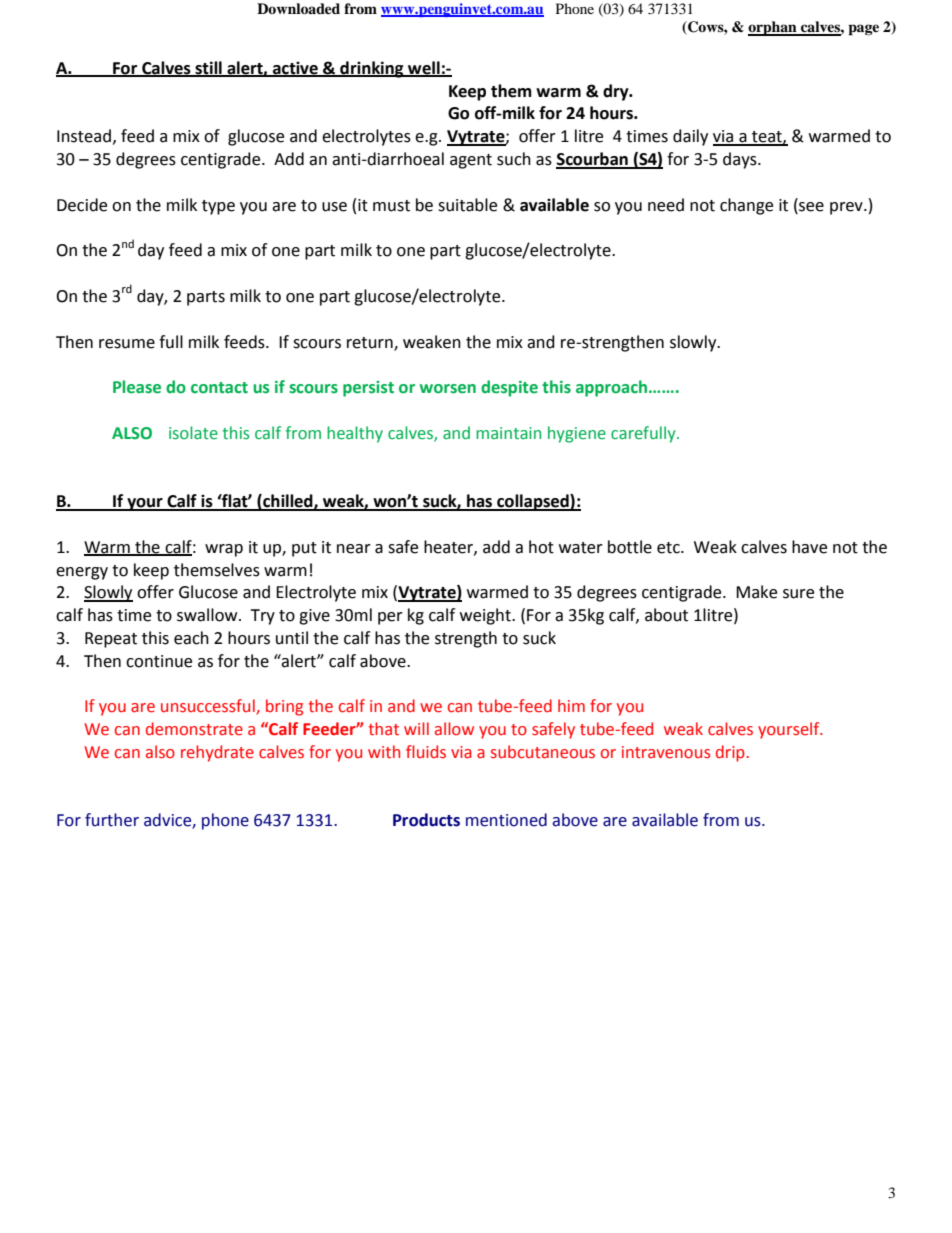  What do you see at coordinates (508, 433) in the document?
I see `maintain` at bounding box center [508, 433].
